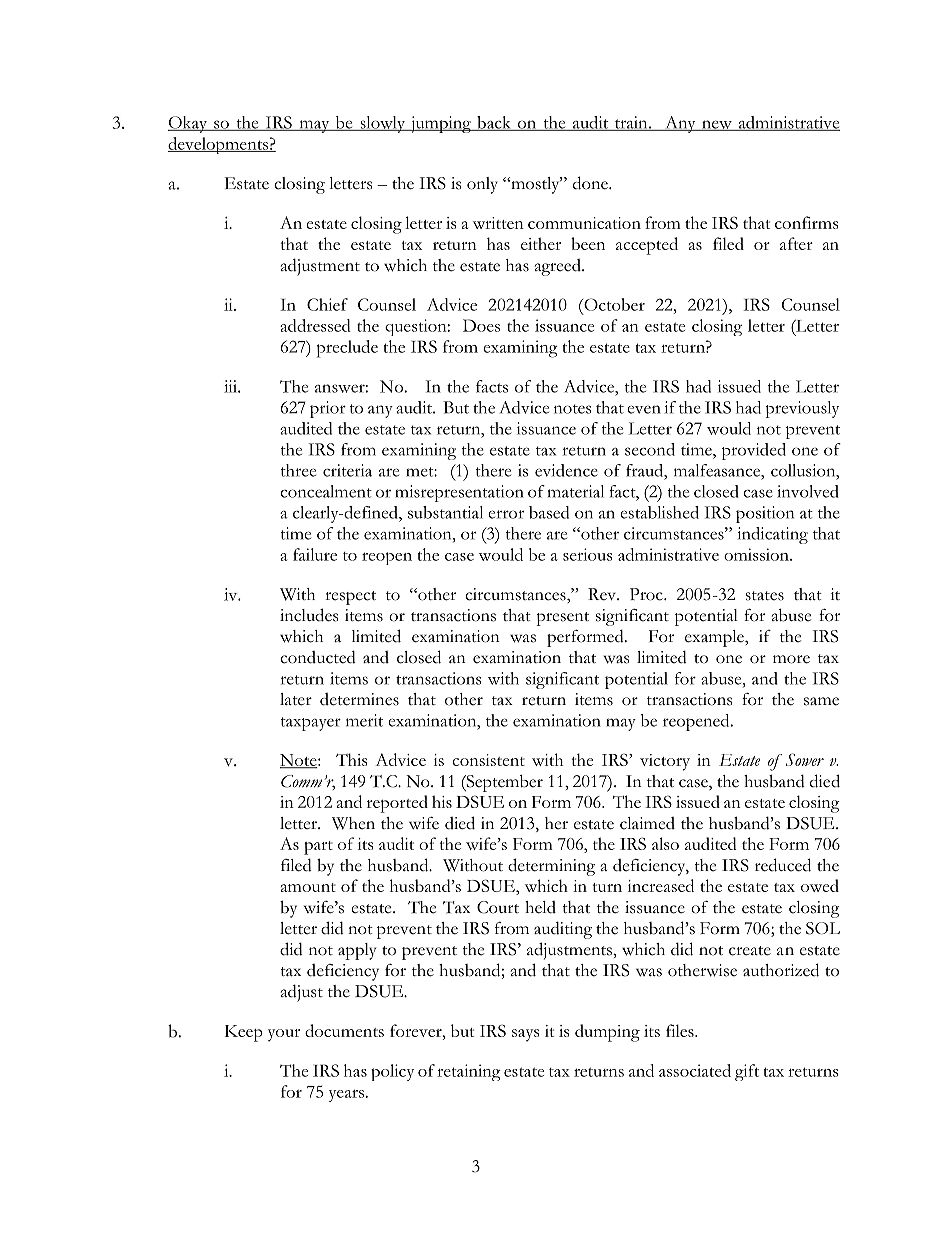  Describe the element at coordinates (315, 325) in the document. I see `addressed` at that location.
